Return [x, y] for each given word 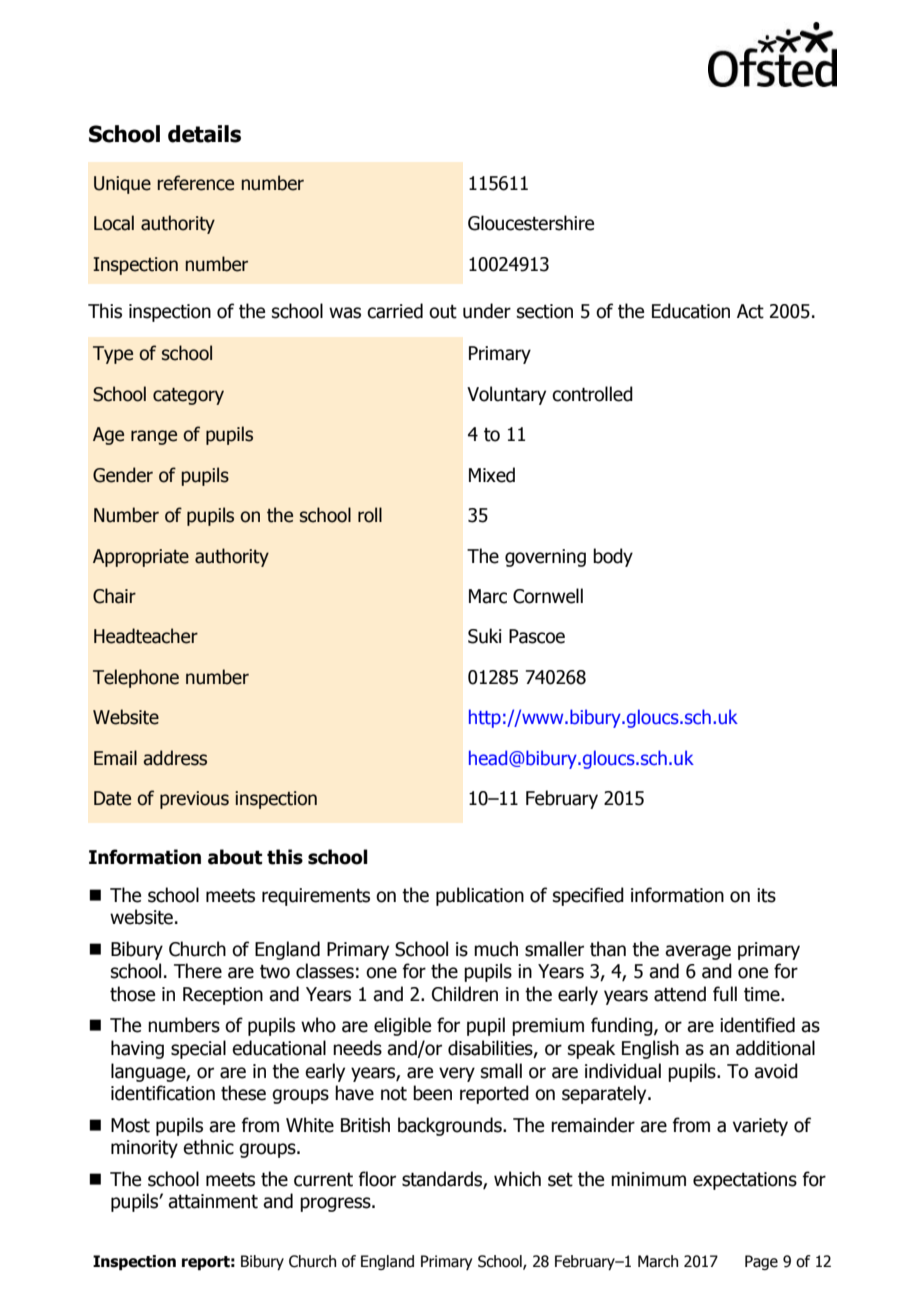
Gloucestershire [531, 223]
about [235, 857]
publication [480, 896]
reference [196, 183]
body [613, 557]
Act [750, 311]
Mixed [492, 475]
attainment [213, 1201]
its [766, 895]
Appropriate [141, 558]
